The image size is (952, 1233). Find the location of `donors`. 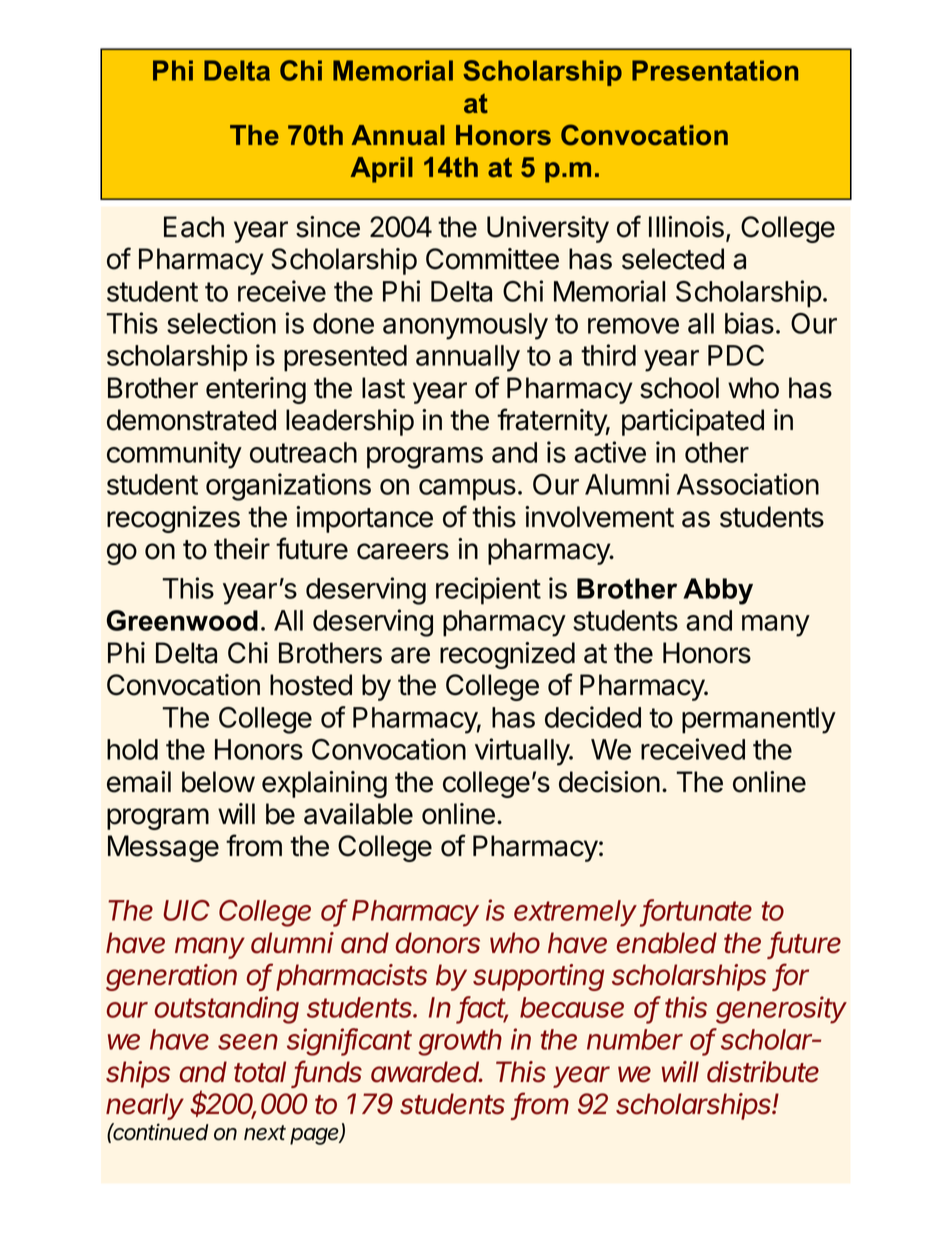

donors is located at coordinates (438, 943).
